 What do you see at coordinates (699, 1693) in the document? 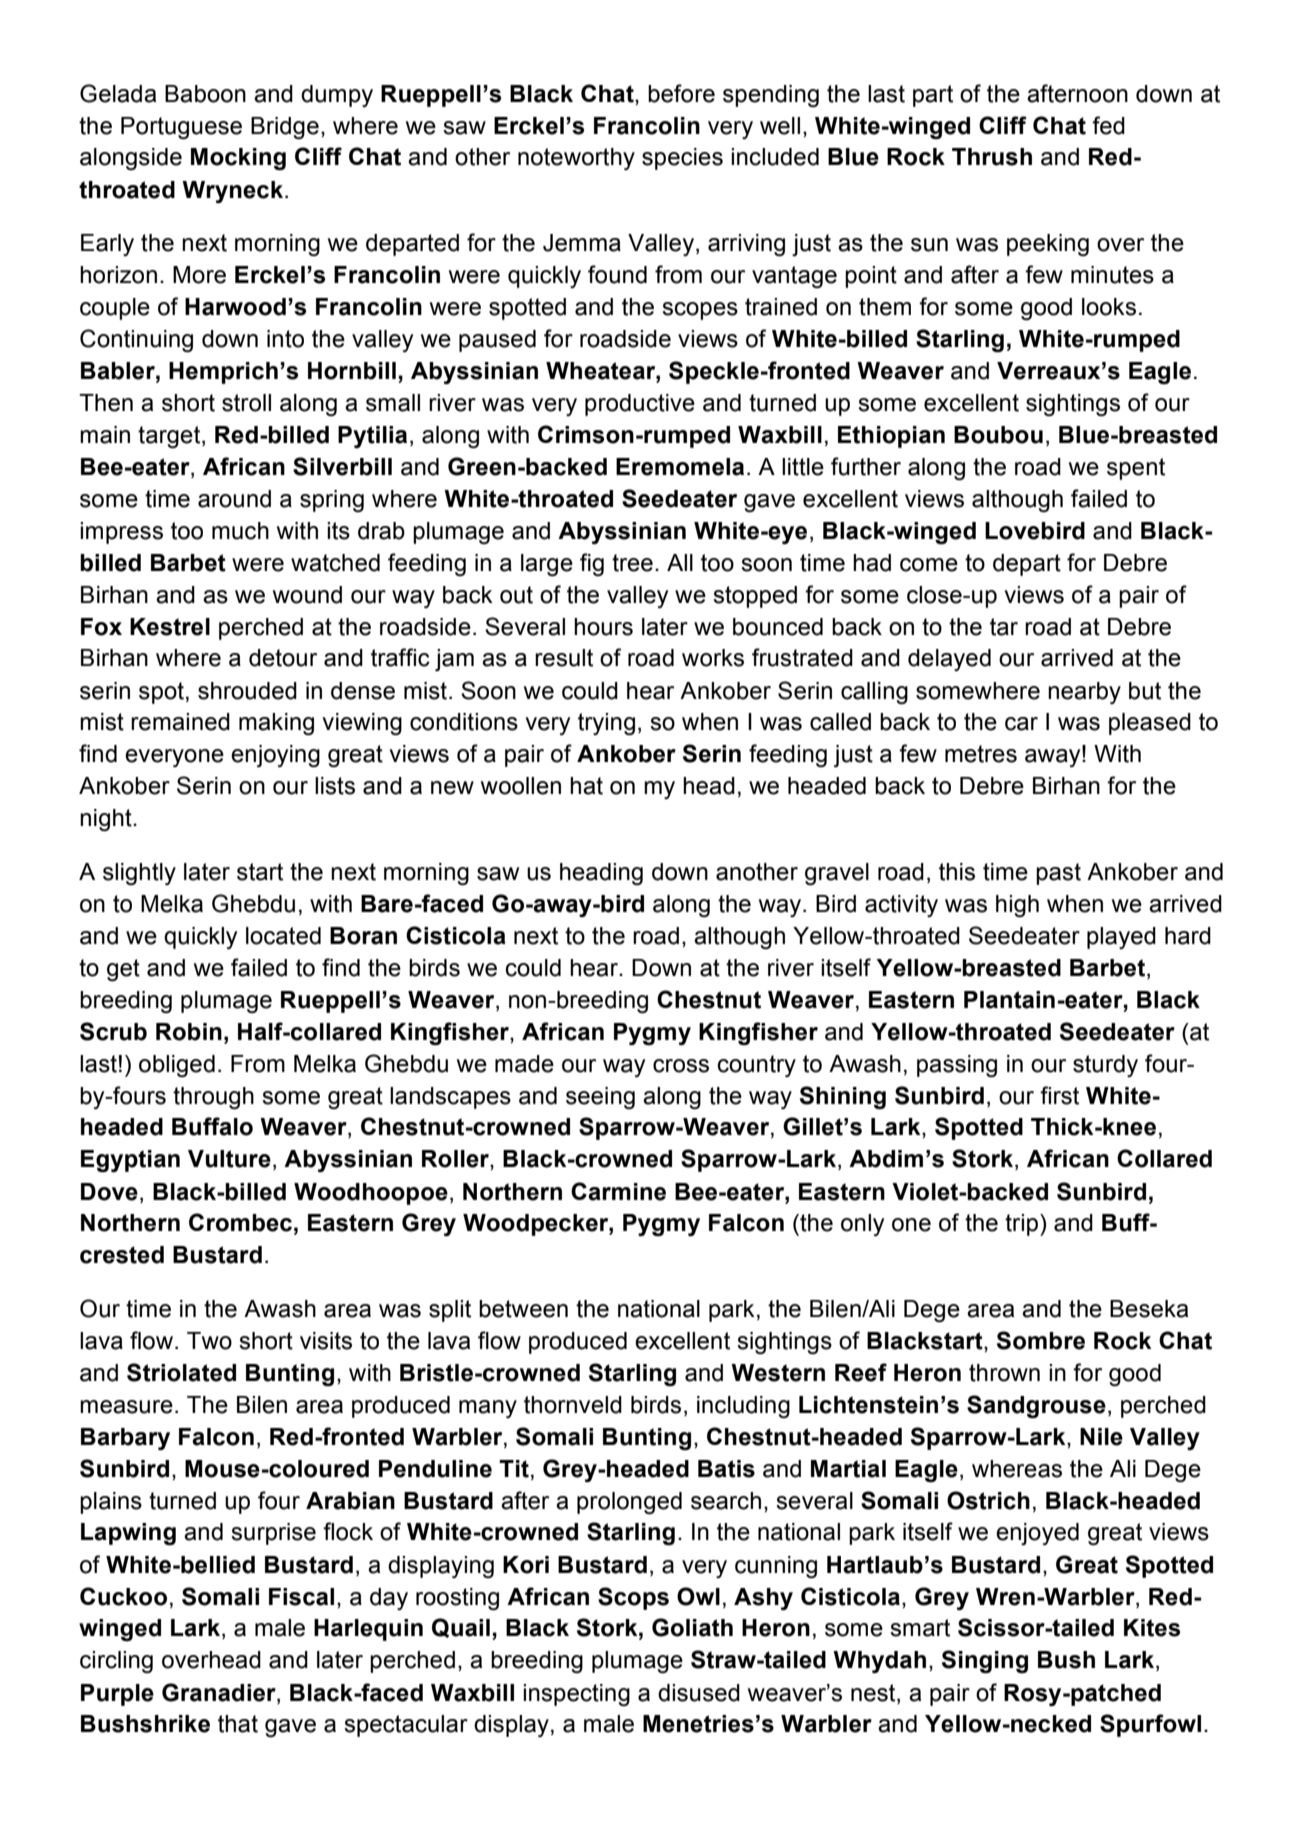
I see `disused` at bounding box center [699, 1693].
